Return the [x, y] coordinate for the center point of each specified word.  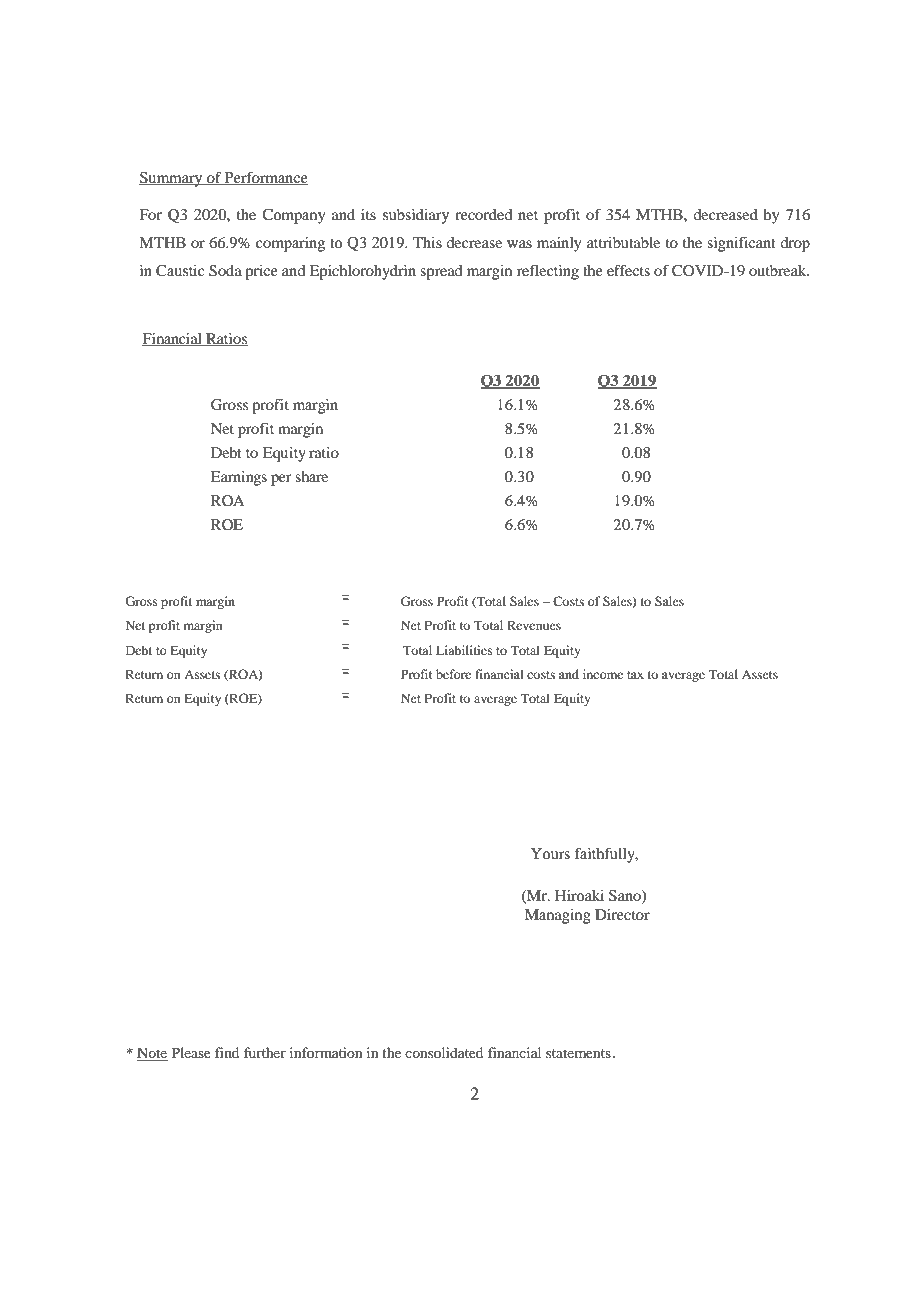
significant [741, 244]
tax [635, 675]
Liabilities [464, 650]
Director [622, 914]
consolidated [444, 1052]
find [227, 1052]
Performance [265, 178]
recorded [483, 214]
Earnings [239, 478]
